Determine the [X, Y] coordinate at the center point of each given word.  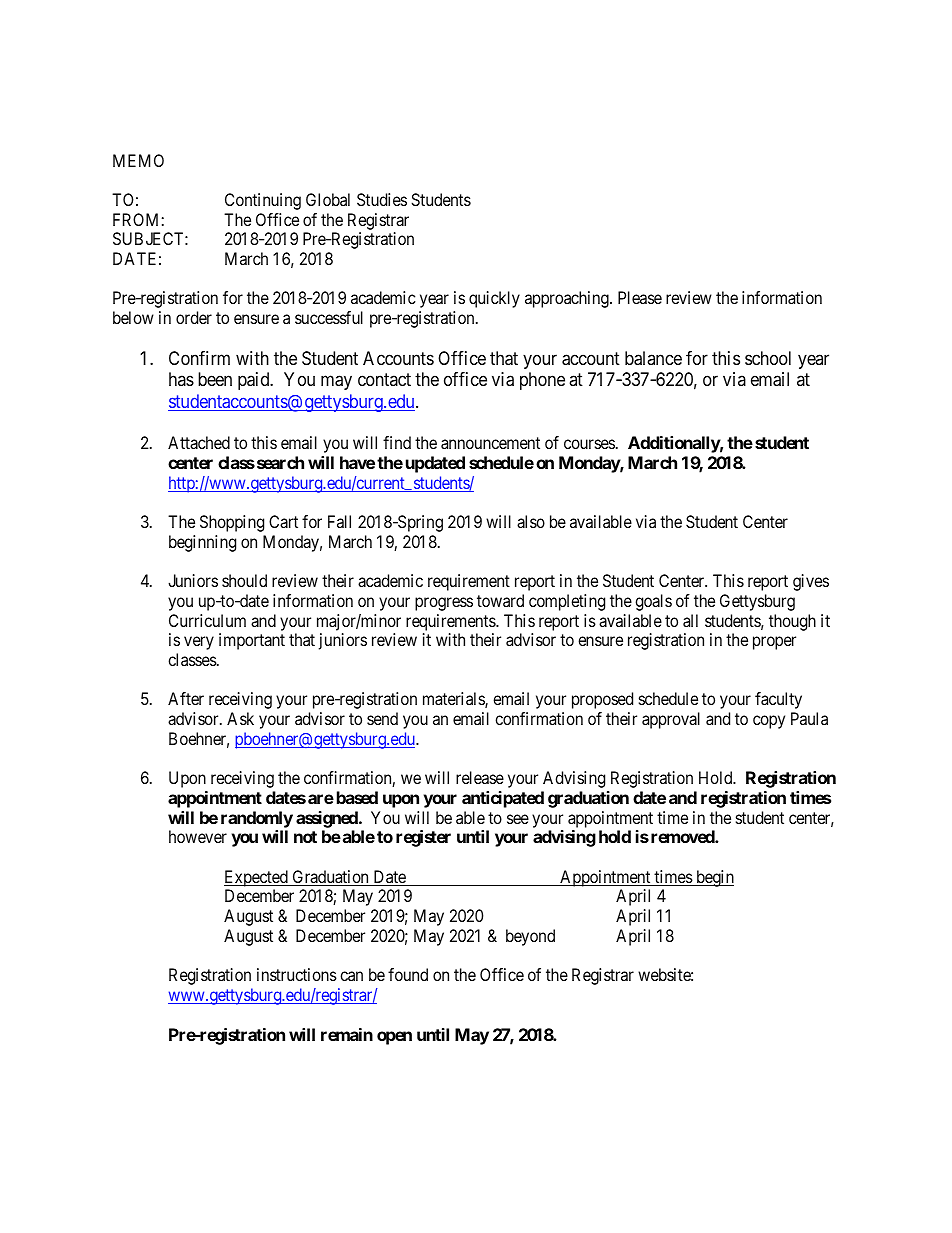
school [768, 358]
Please [640, 297]
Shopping [232, 523]
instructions [297, 974]
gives [811, 582]
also [531, 521]
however [198, 836]
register [423, 838]
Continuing [263, 201]
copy [769, 722]
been [215, 379]
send [382, 718]
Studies [382, 199]
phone [542, 381]
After [186, 698]
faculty [778, 700]
